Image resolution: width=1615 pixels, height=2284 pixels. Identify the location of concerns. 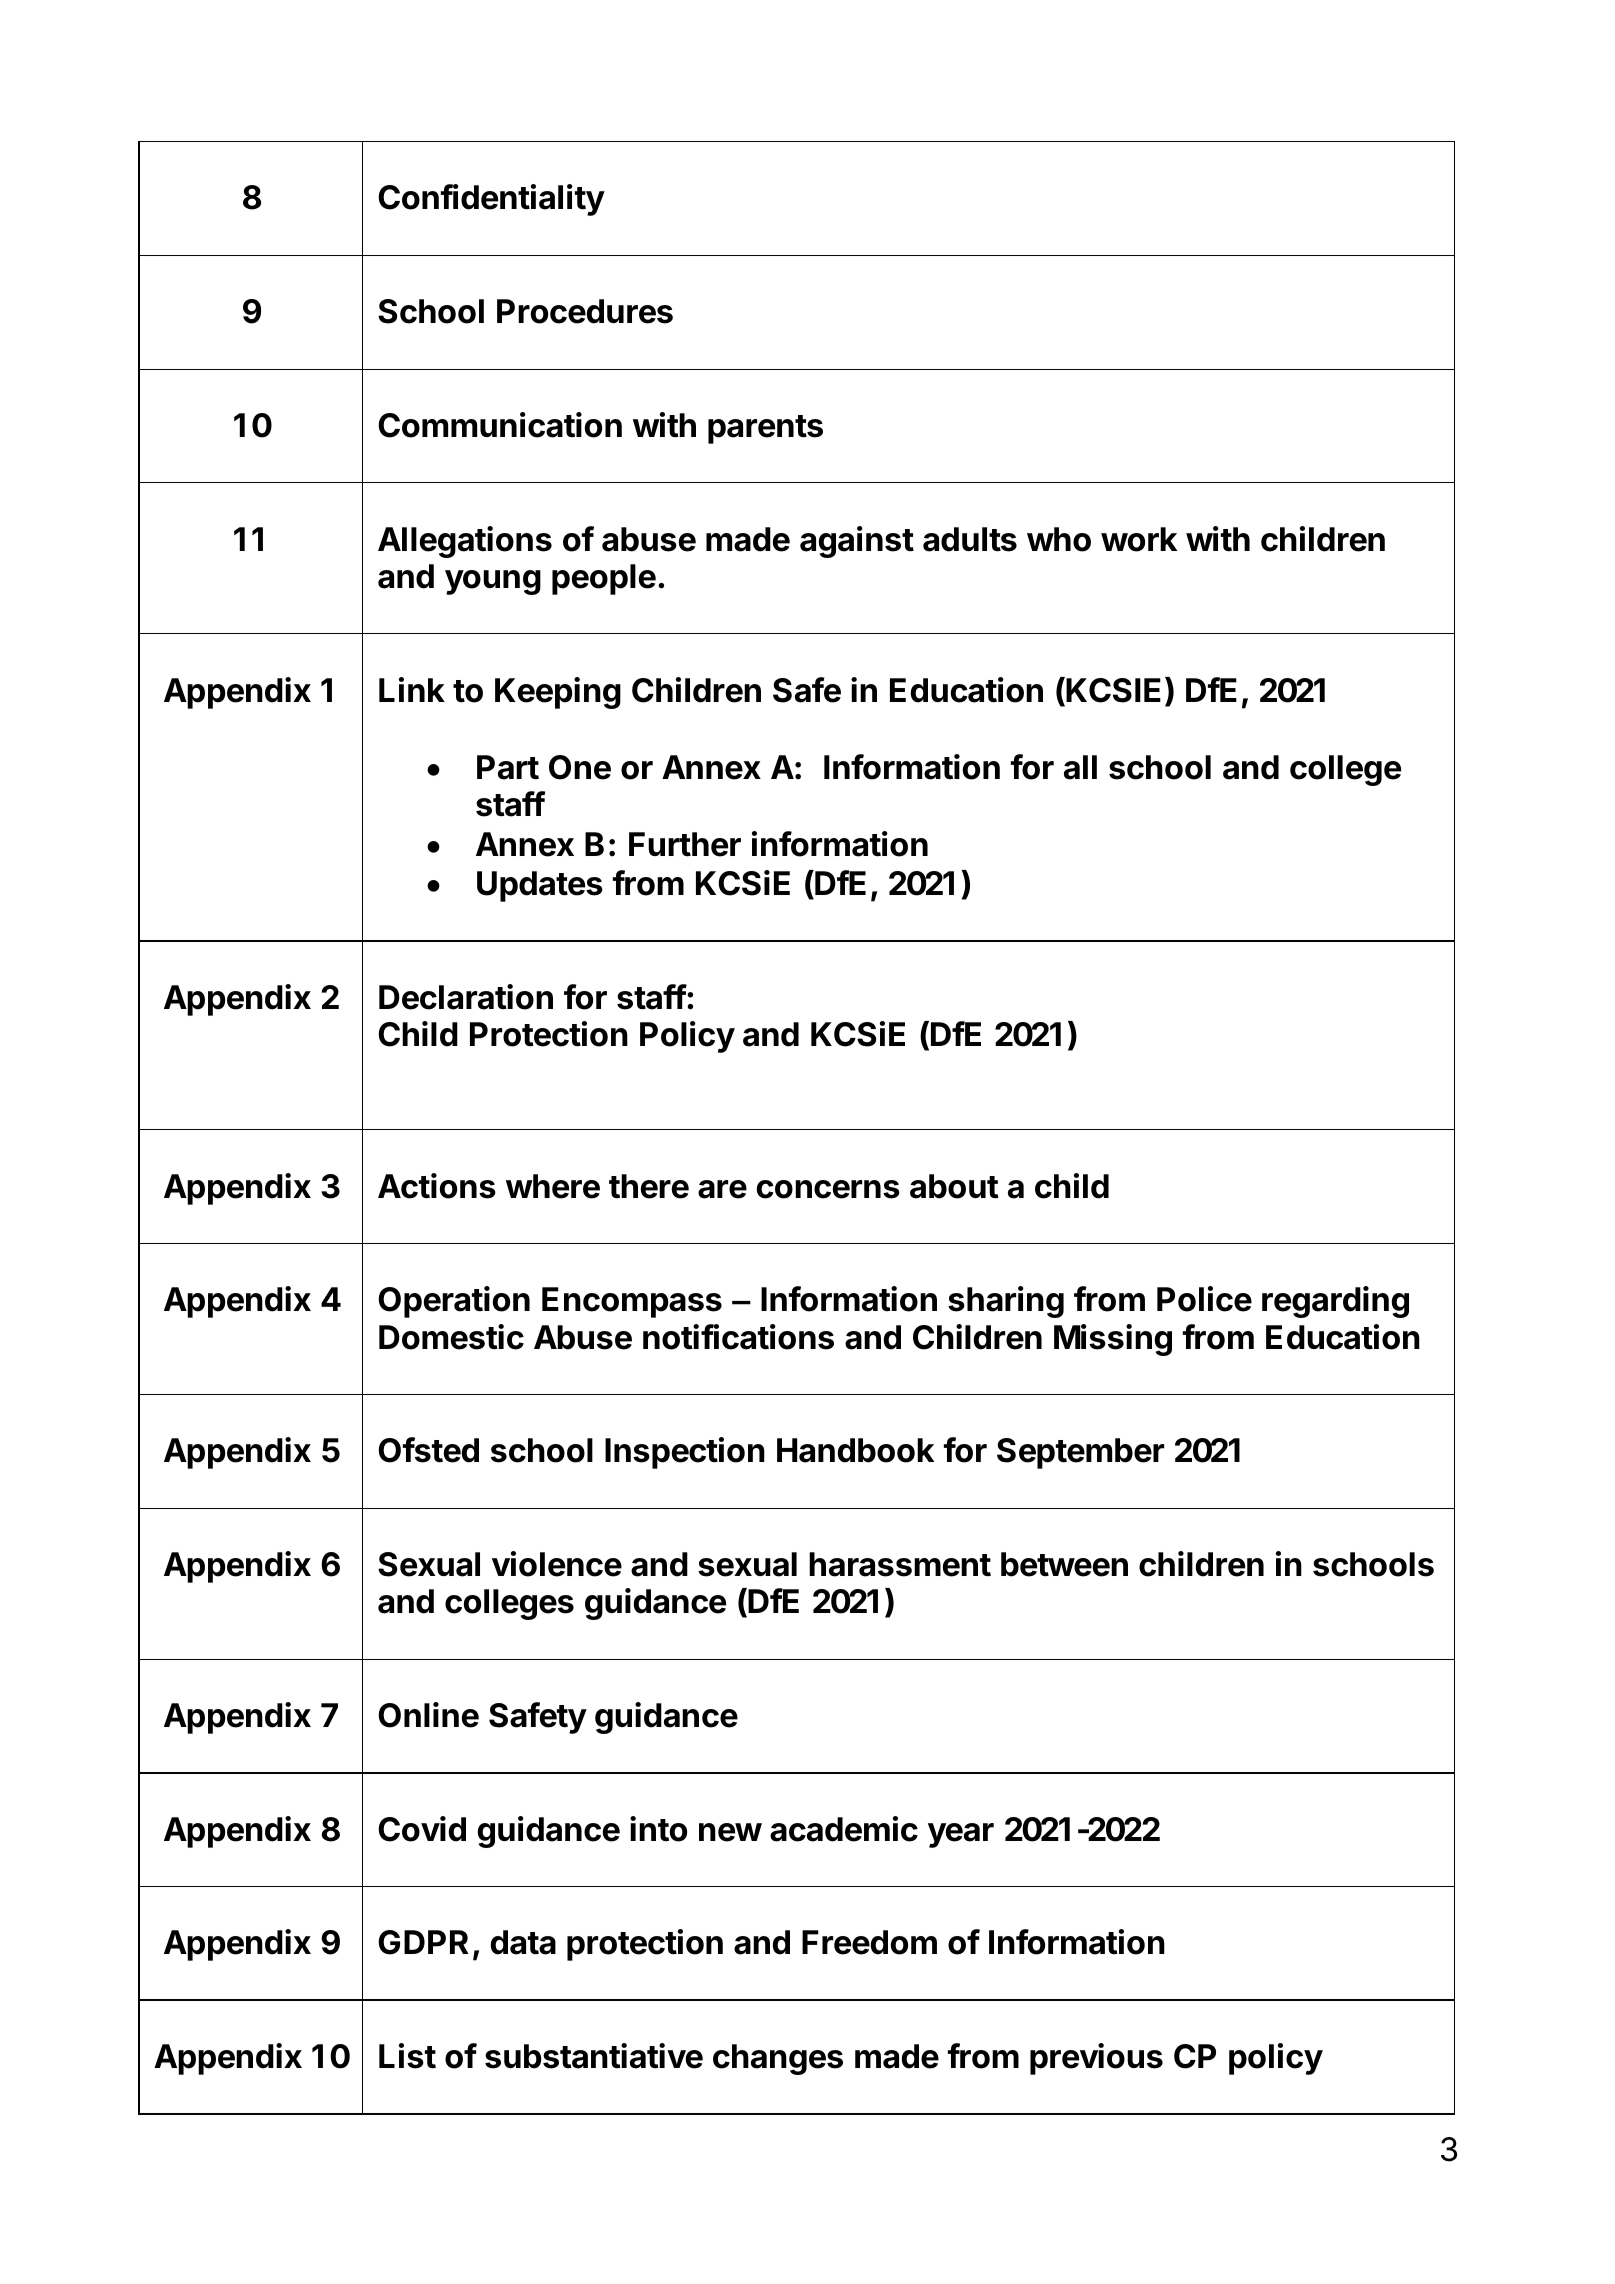
(828, 1189).
